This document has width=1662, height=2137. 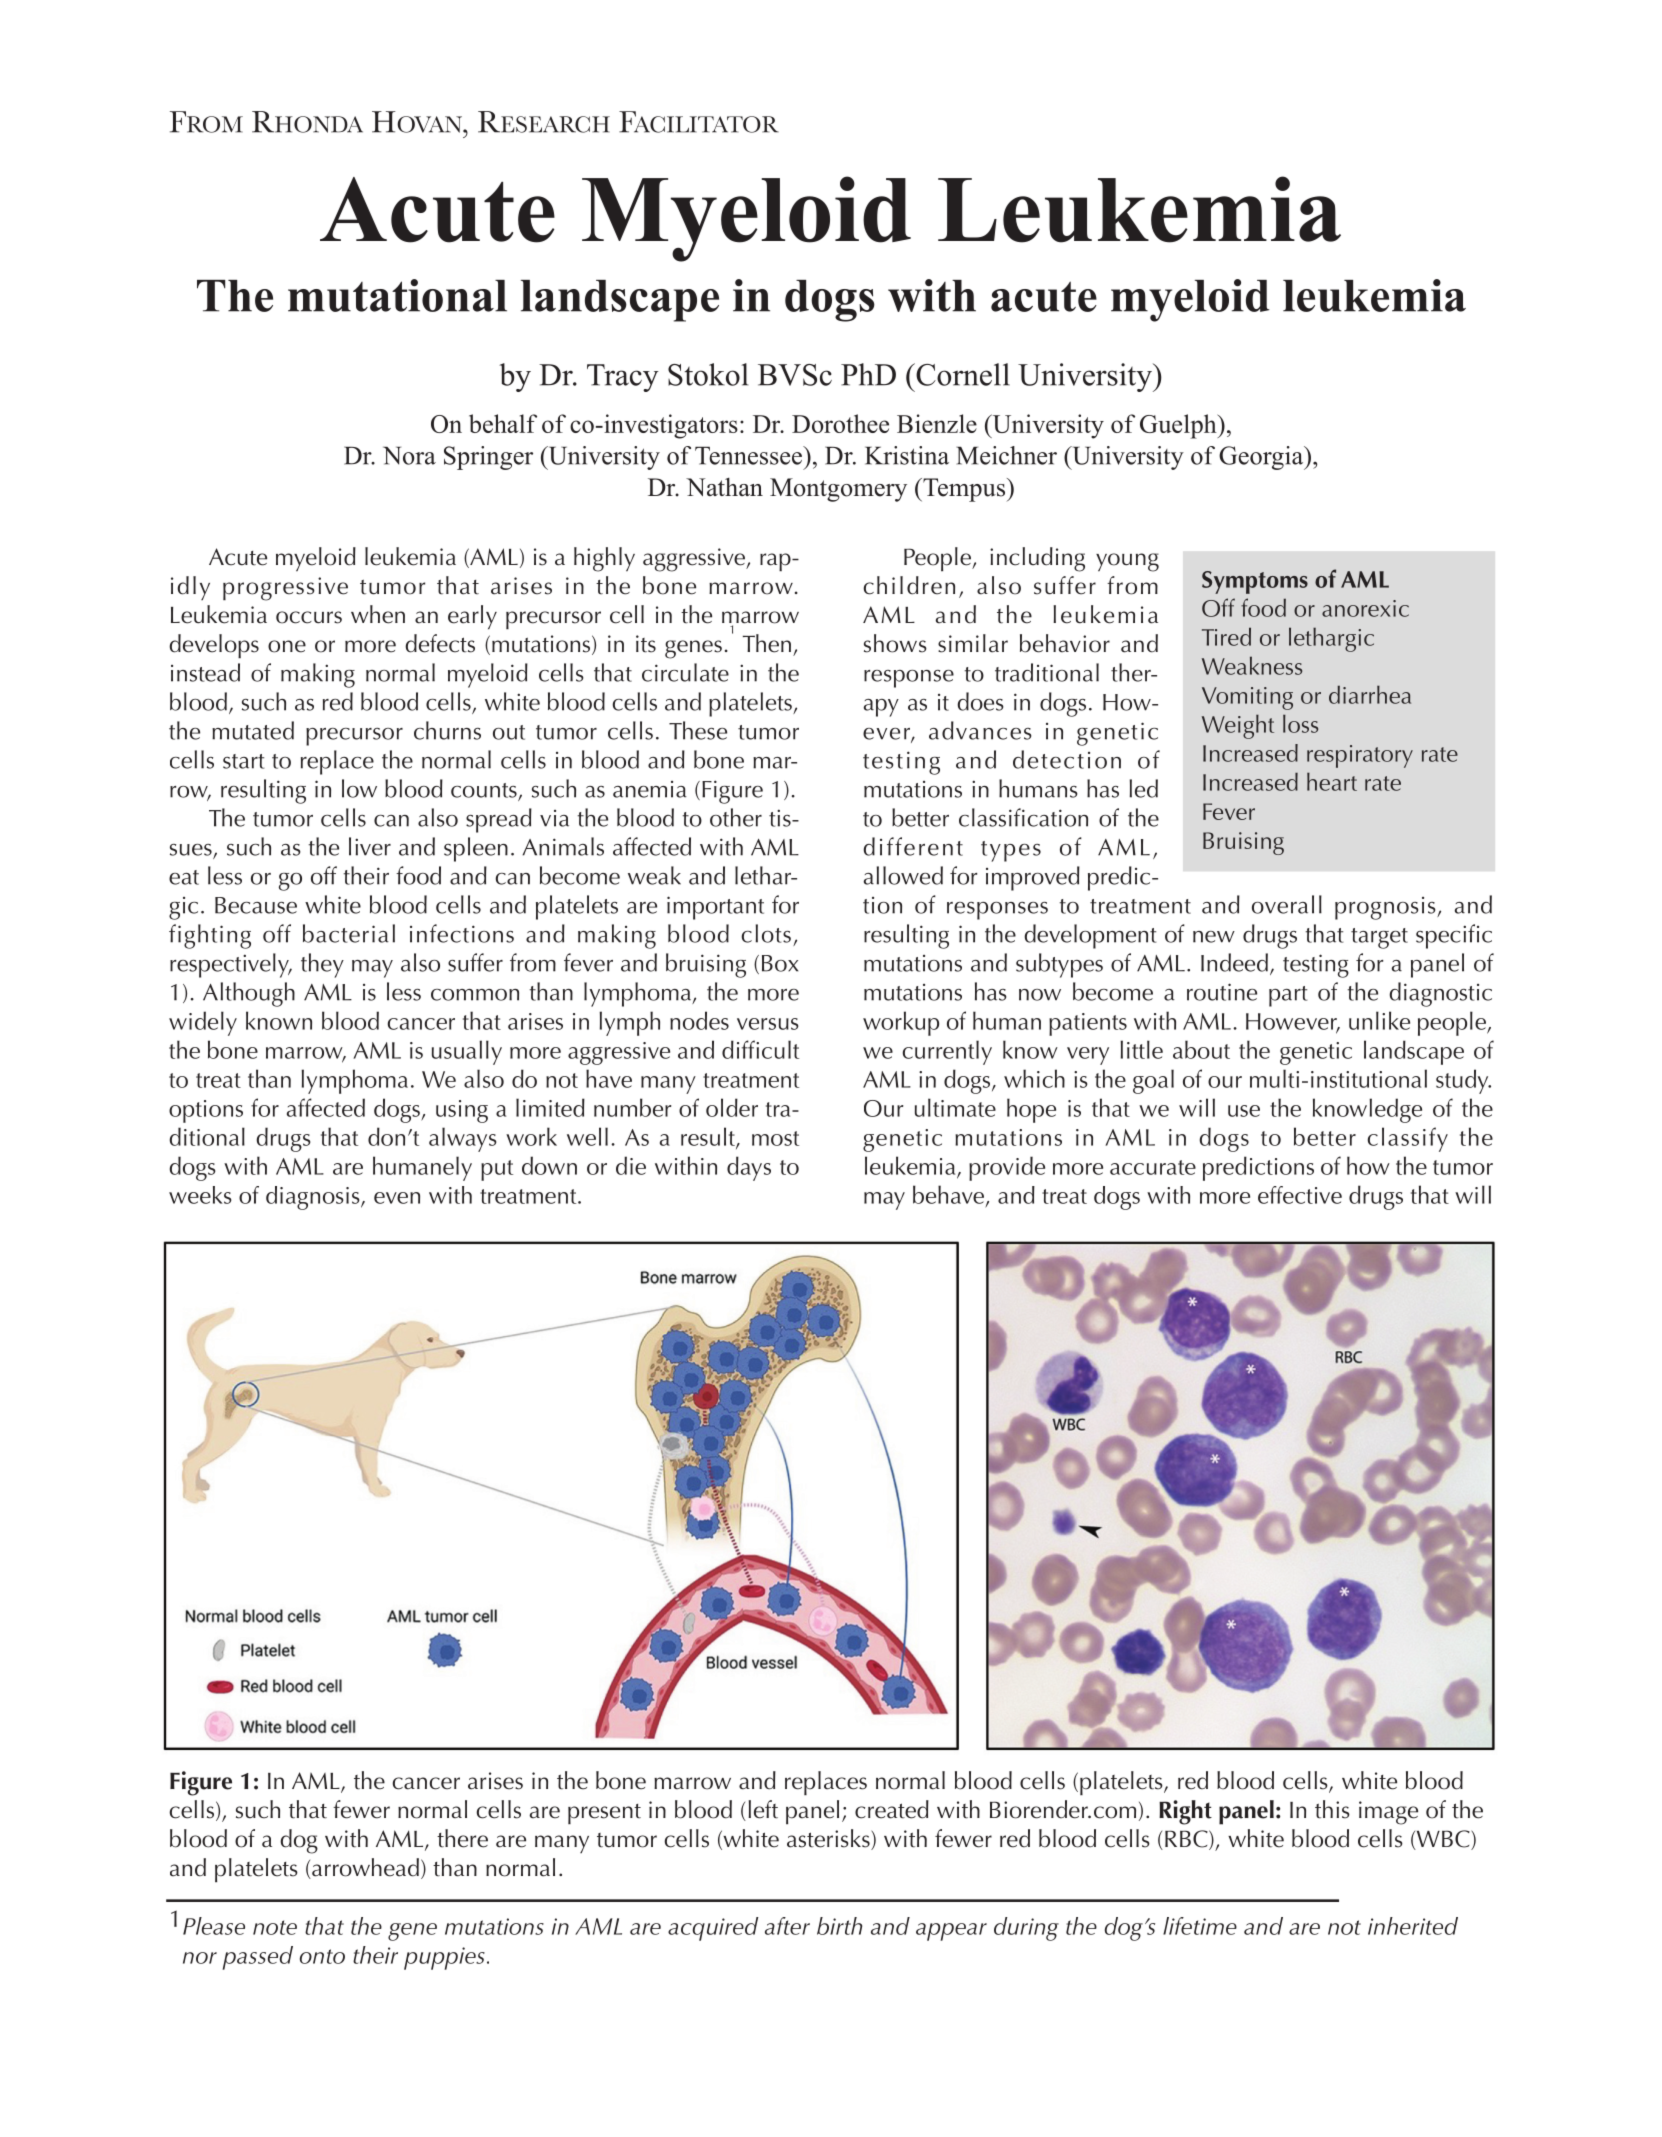 What do you see at coordinates (1332, 1809) in the document?
I see `this` at bounding box center [1332, 1809].
